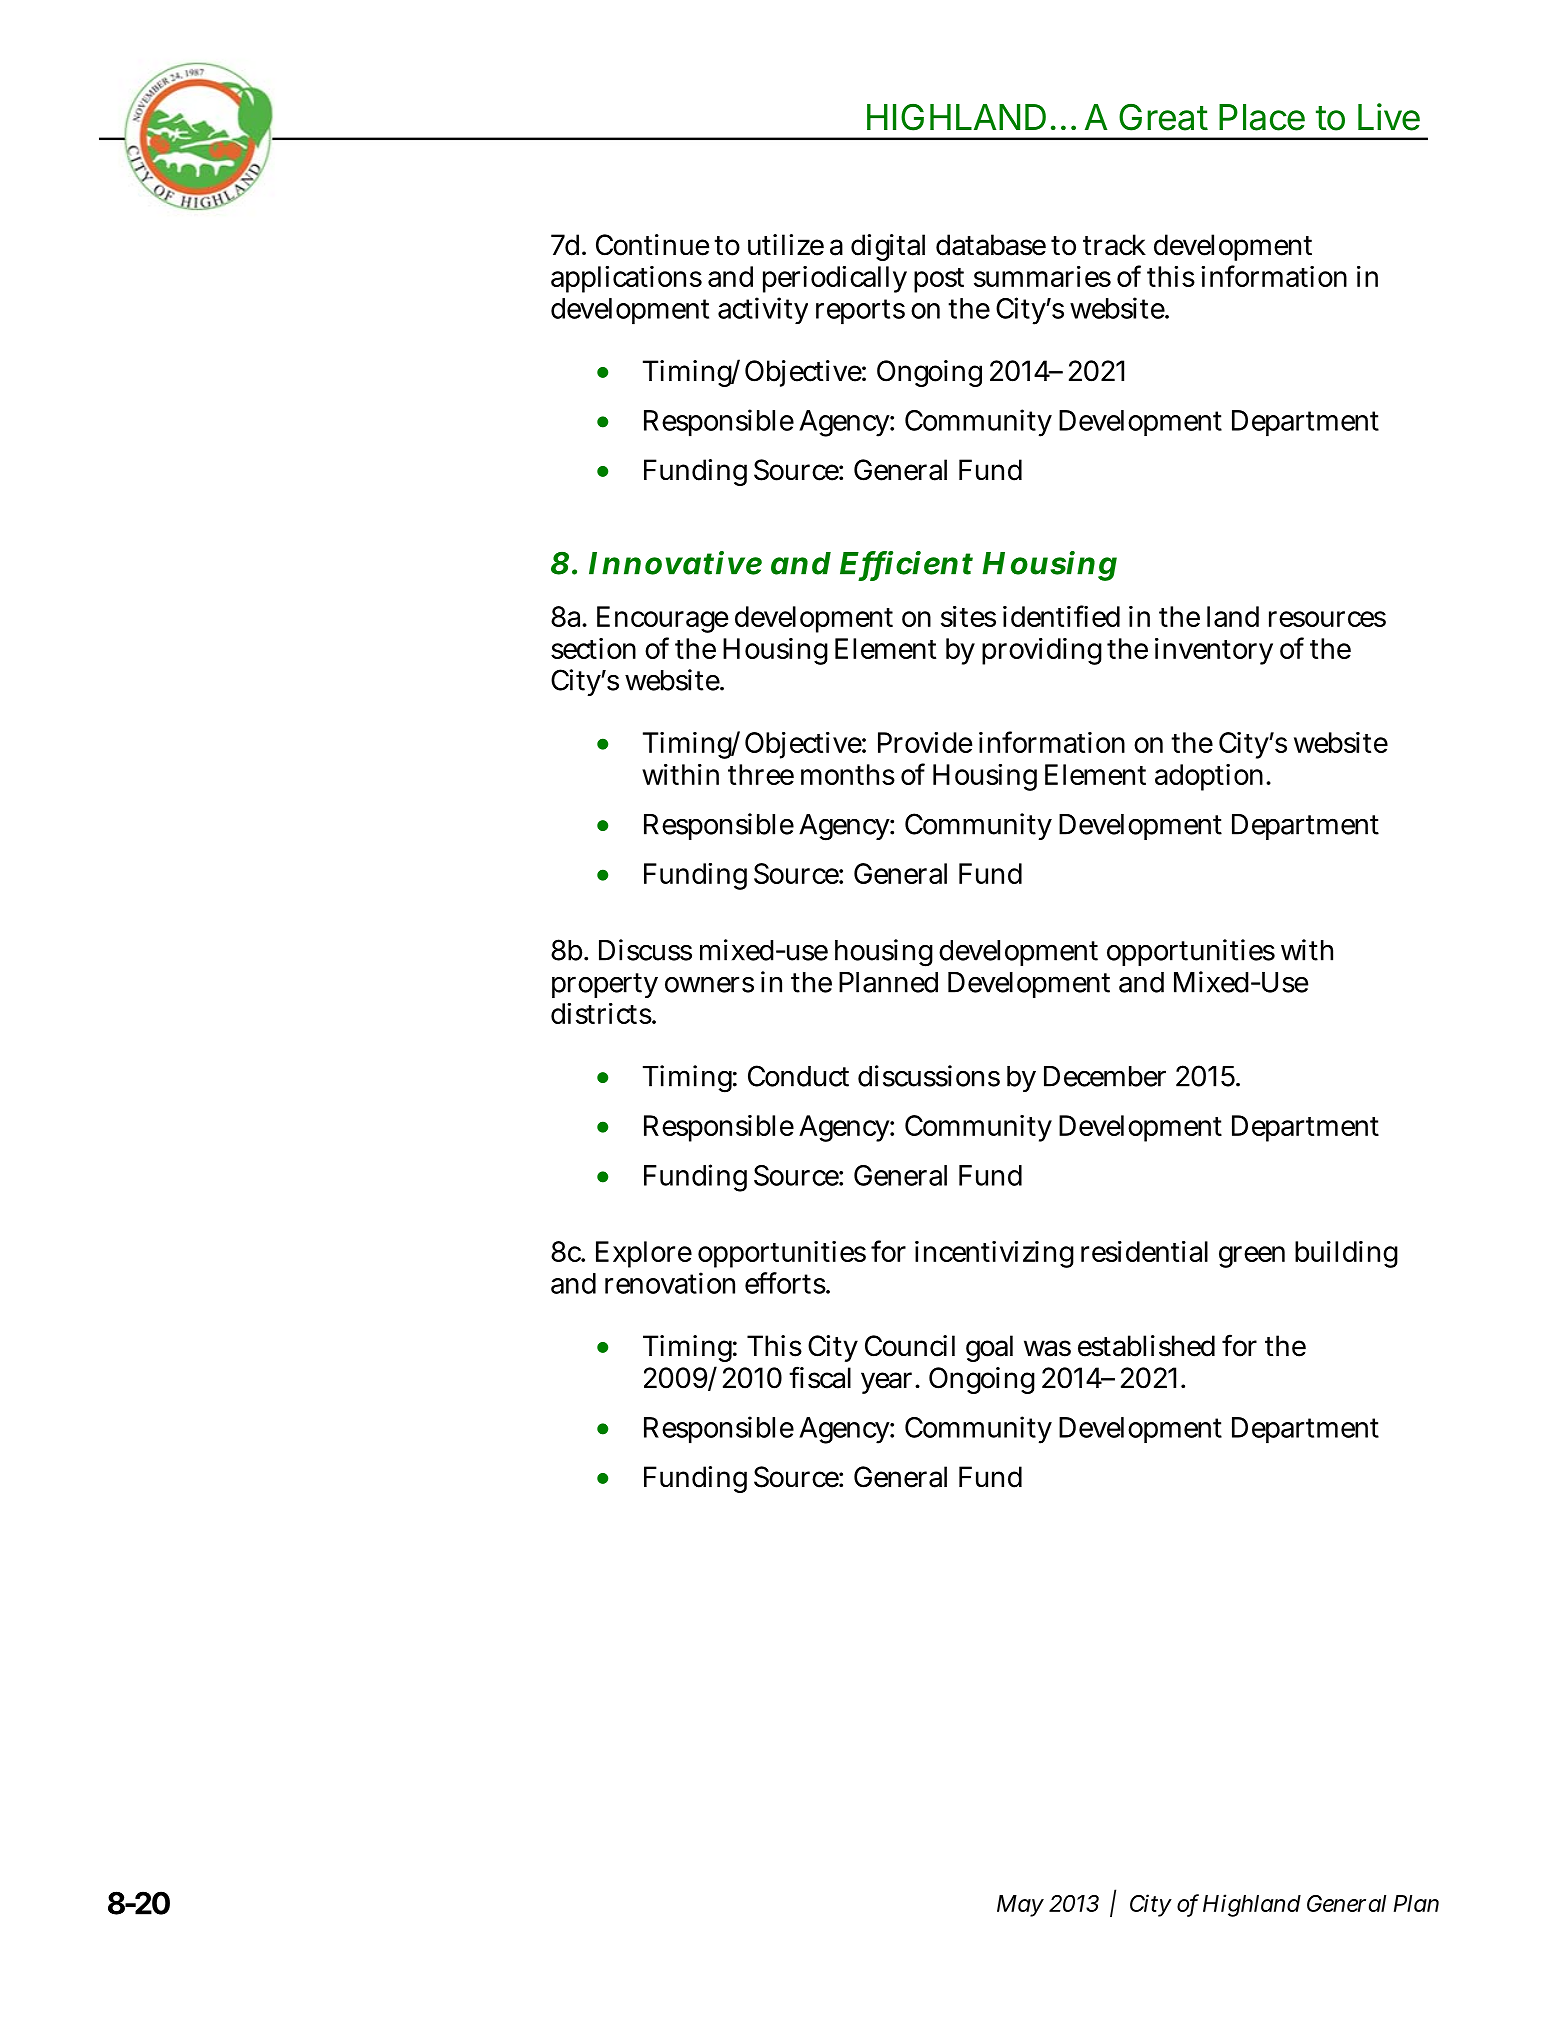 Image resolution: width=1558 pixels, height=2017 pixels. I want to click on Provide, so click(925, 742).
